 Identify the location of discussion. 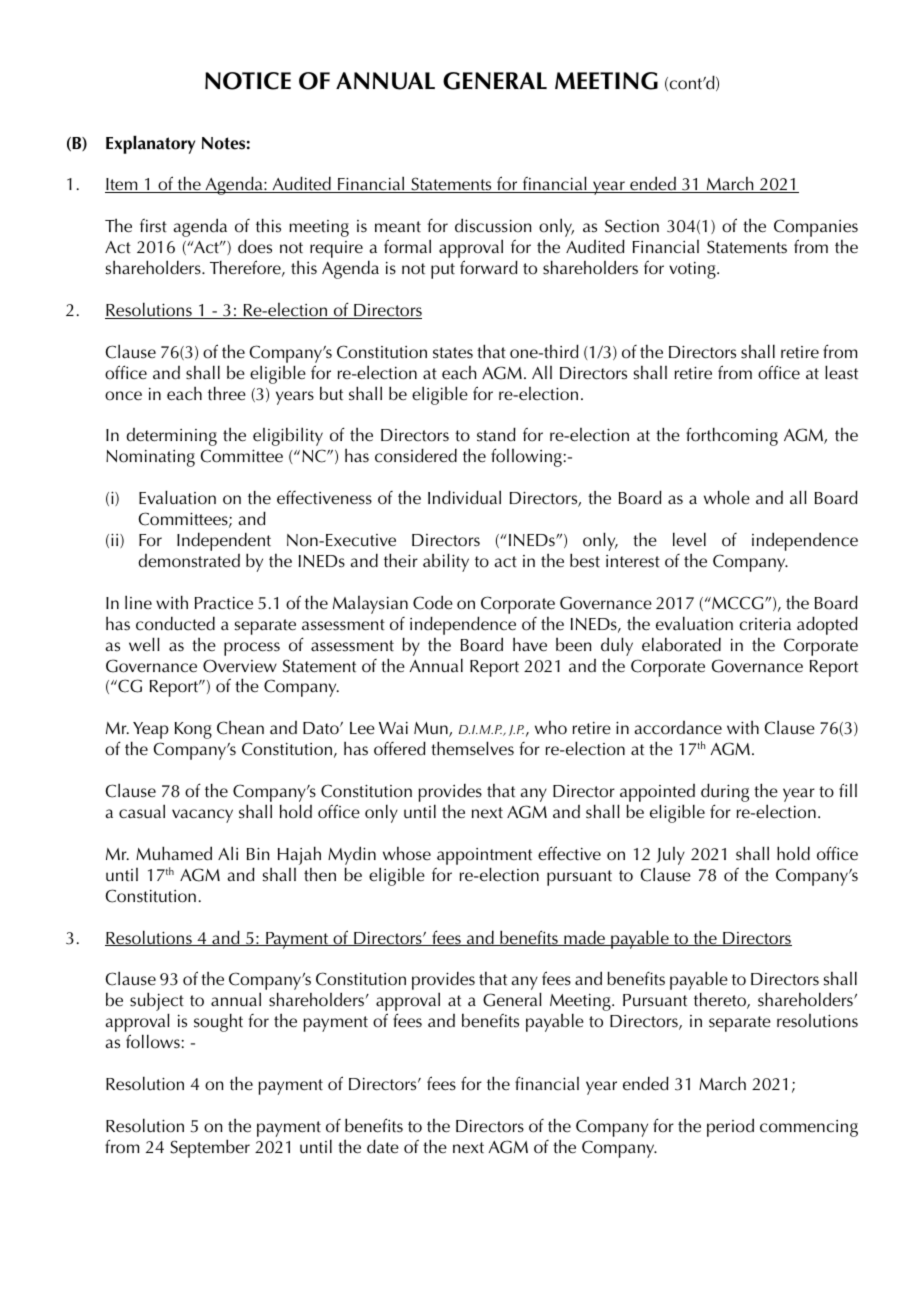
(493, 225).
